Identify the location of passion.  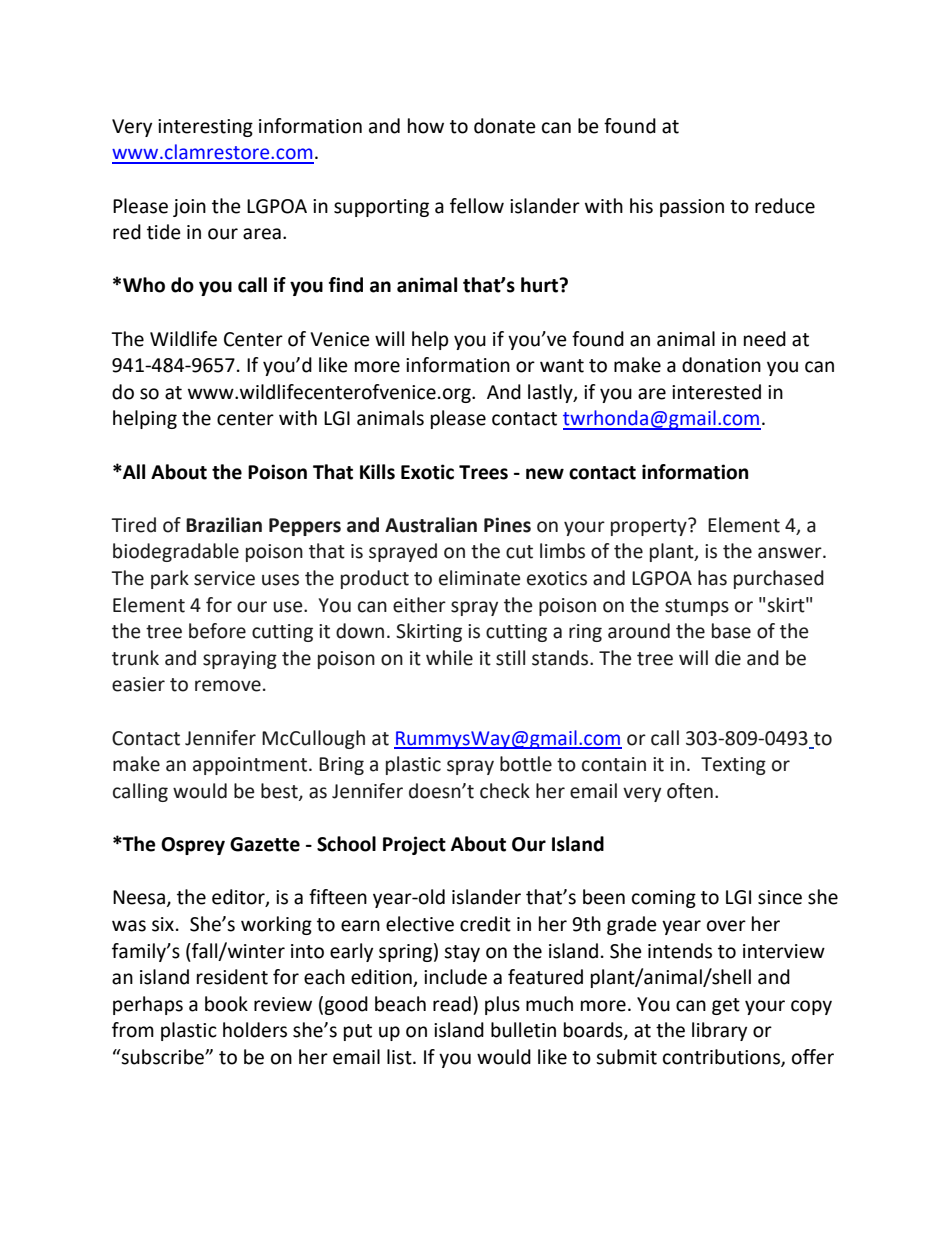
(692, 208).
